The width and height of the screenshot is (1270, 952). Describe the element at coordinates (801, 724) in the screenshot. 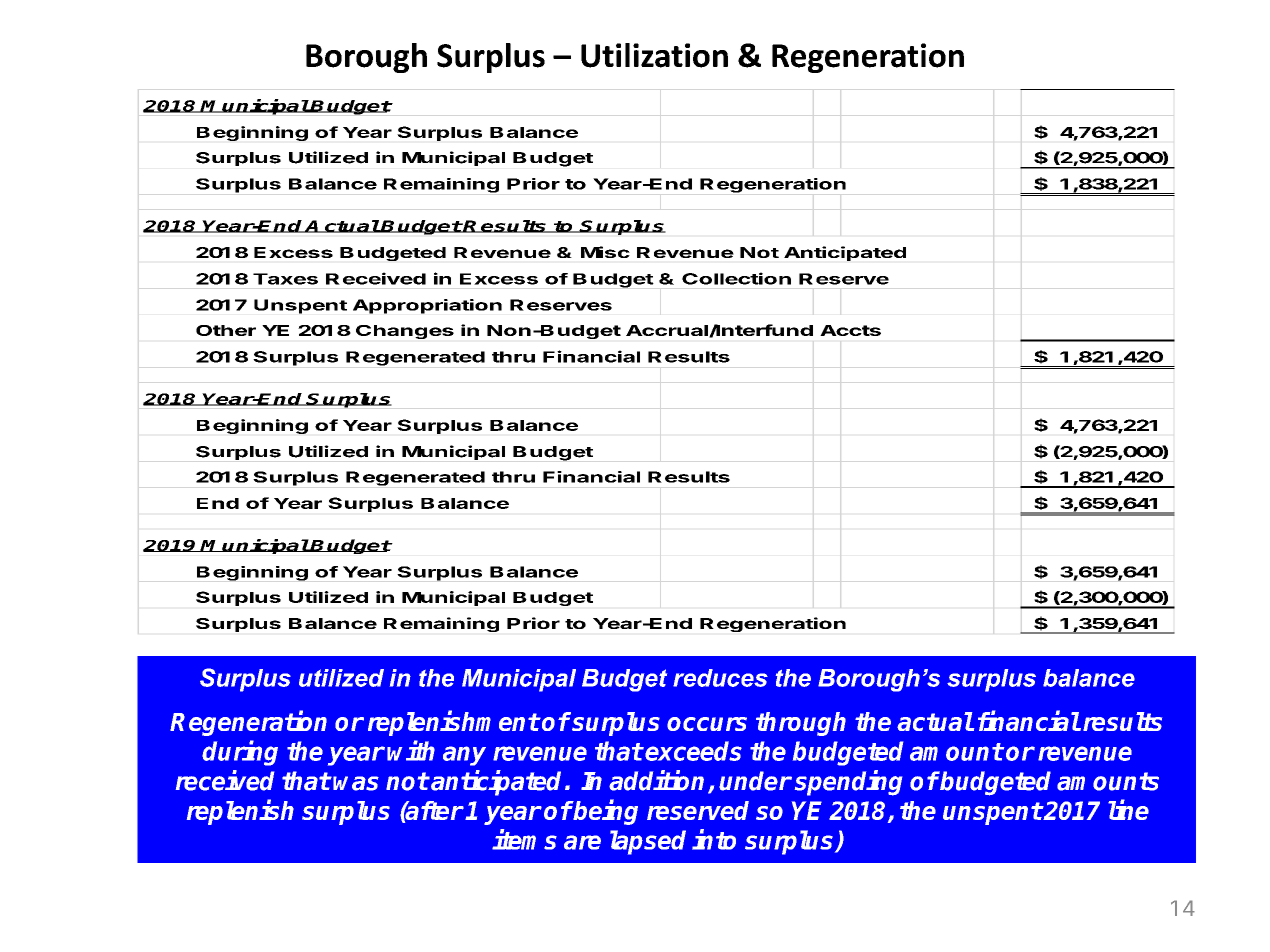

I see `through` at that location.
